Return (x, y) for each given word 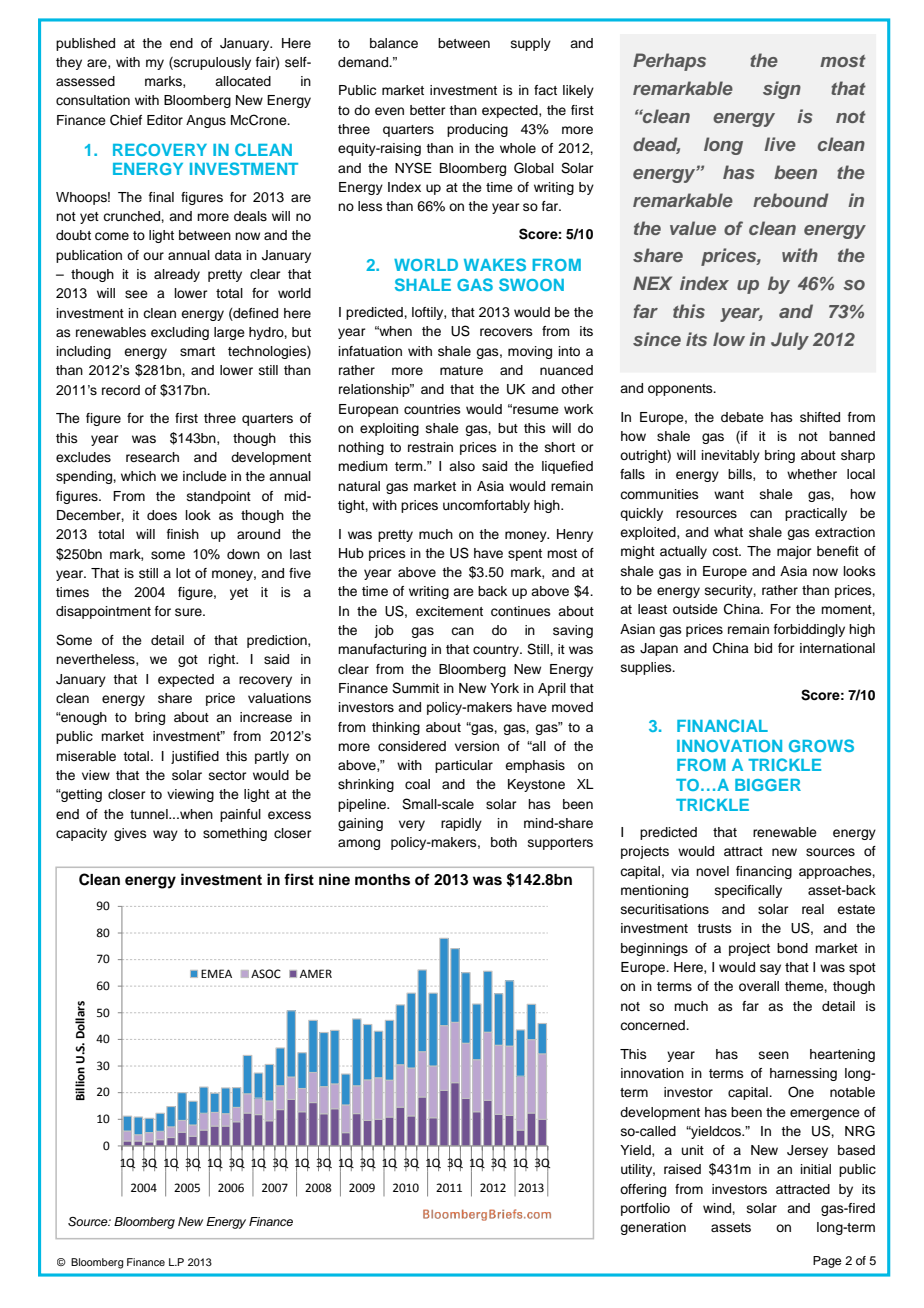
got (188, 661)
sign (782, 90)
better (428, 110)
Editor (165, 120)
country (497, 651)
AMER (316, 973)
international (837, 648)
